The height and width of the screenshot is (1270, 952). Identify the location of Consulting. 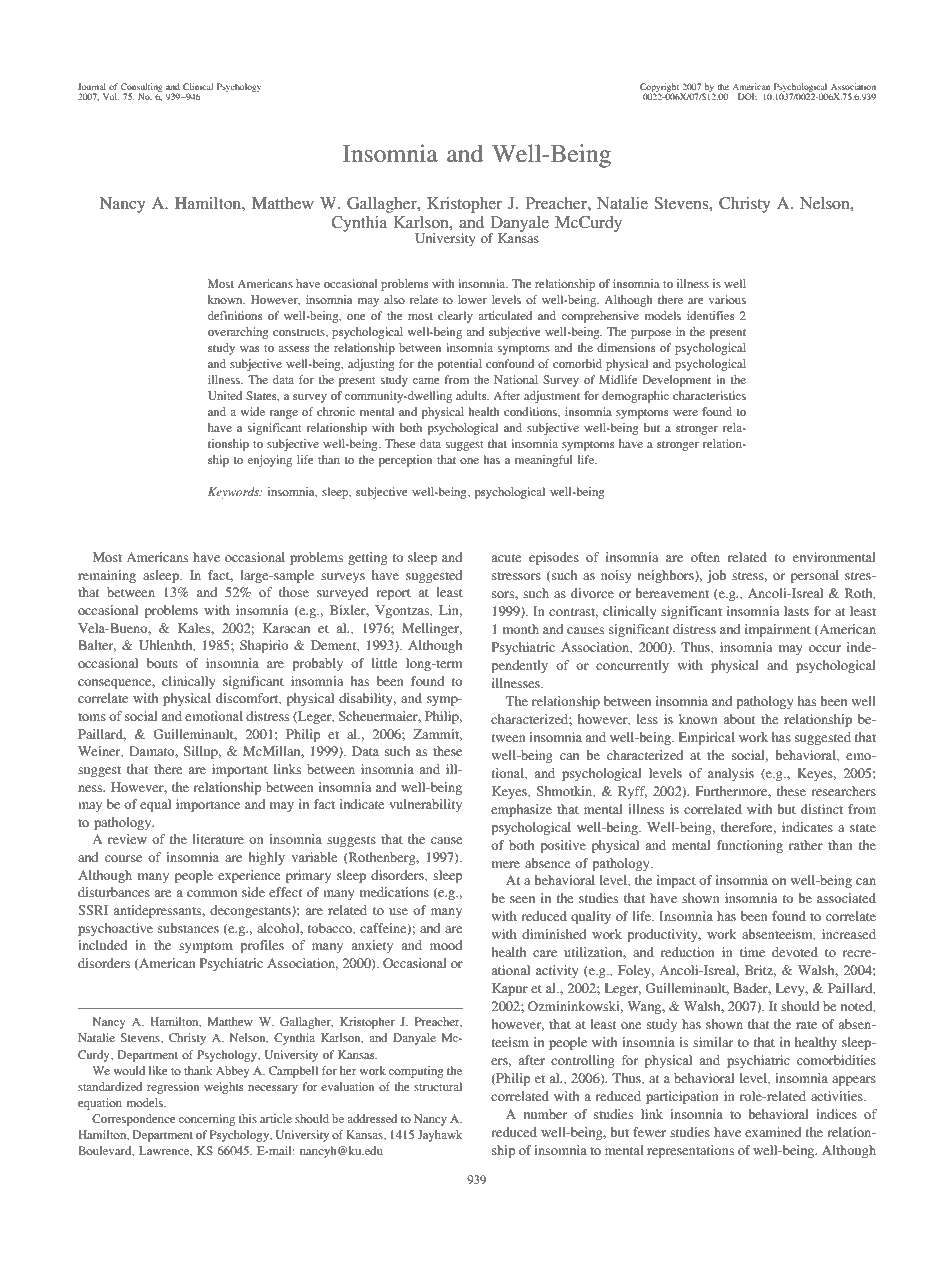
(142, 89).
